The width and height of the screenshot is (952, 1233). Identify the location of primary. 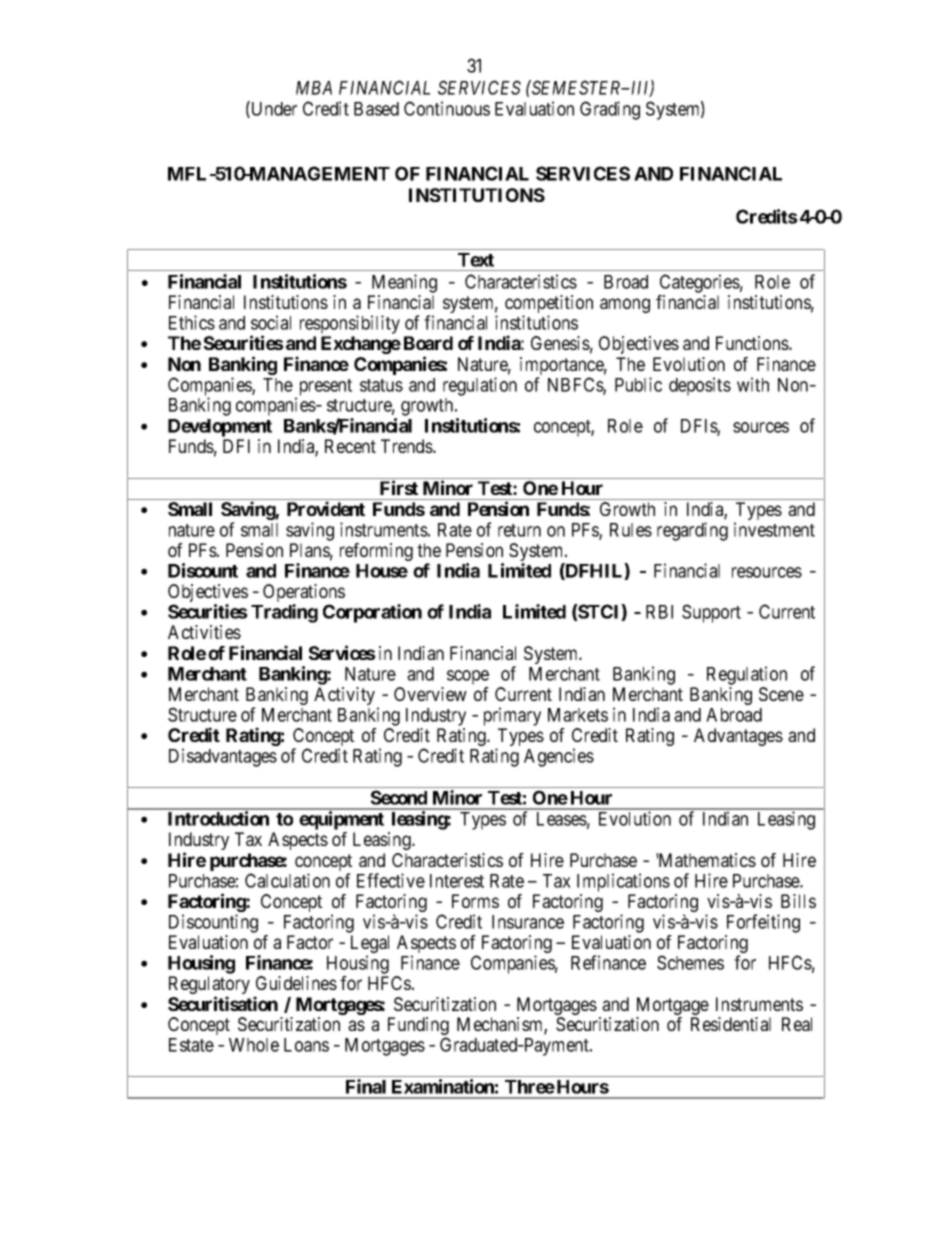
(512, 716).
